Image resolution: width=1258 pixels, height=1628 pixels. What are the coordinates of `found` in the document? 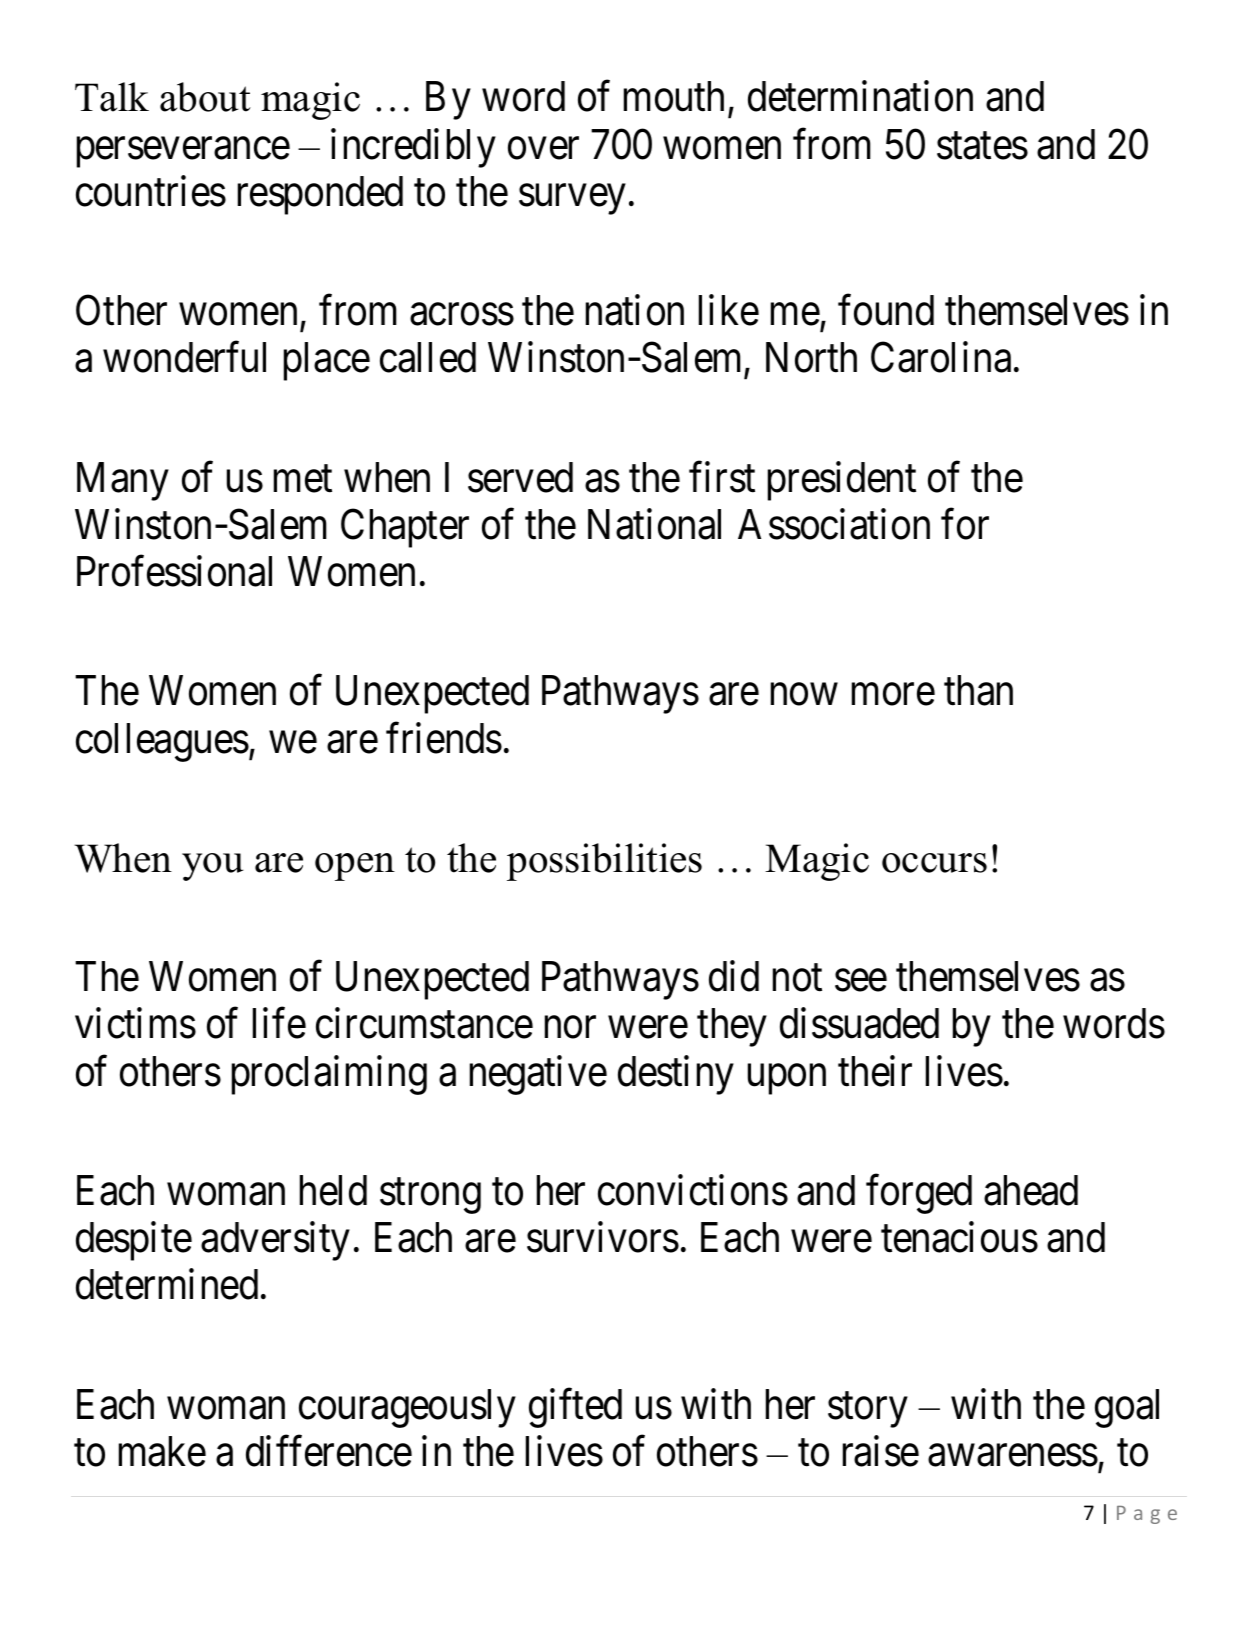 It's located at (886, 310).
